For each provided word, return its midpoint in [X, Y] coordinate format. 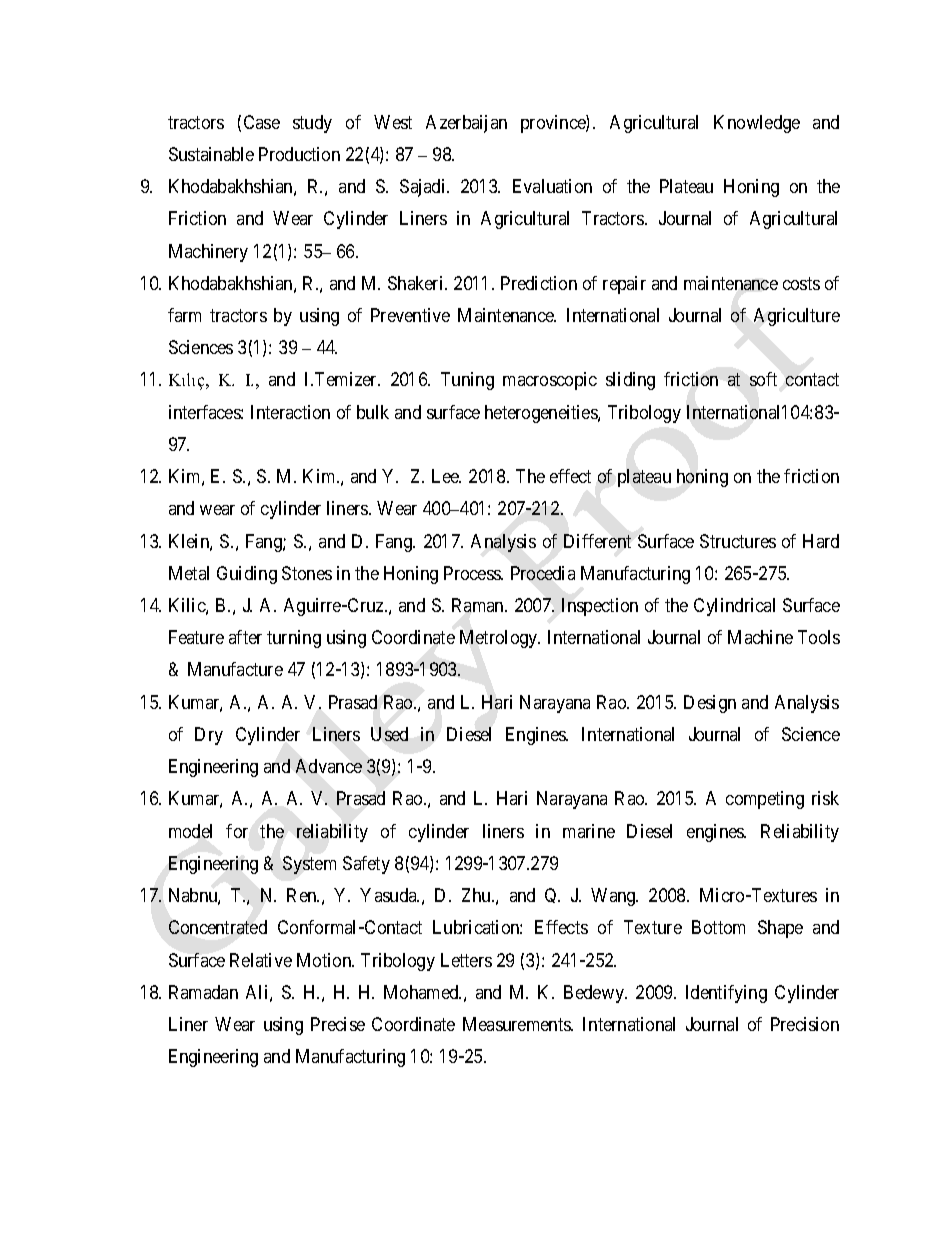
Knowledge [757, 124]
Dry [209, 736]
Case [262, 122]
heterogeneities [542, 414]
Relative [261, 960]
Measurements [517, 1024]
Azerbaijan [466, 124]
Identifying [726, 994]
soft [763, 379]
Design [710, 704]
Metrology [500, 639]
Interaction [290, 412]
